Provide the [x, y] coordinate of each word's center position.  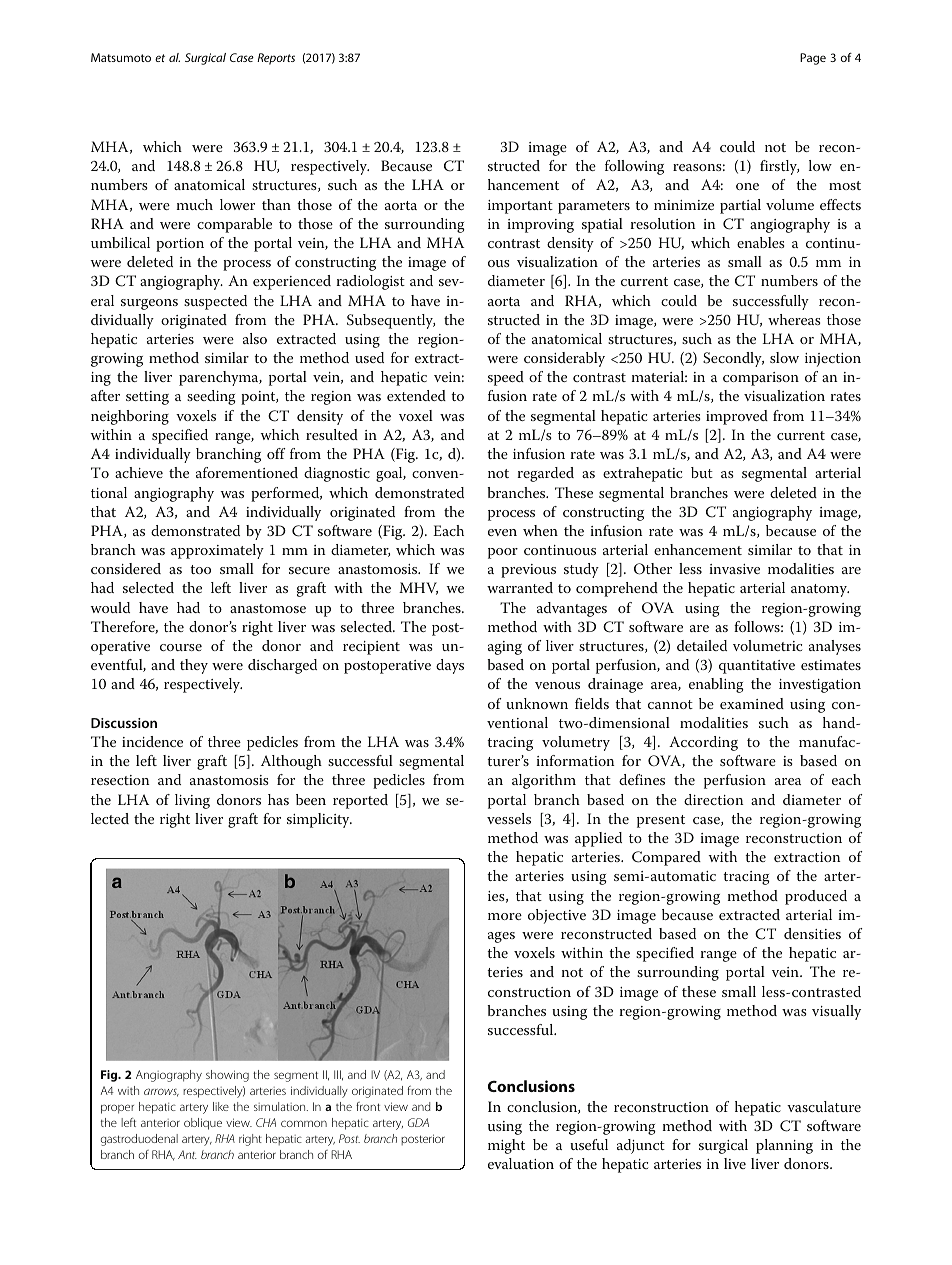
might [506, 1146]
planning [784, 1146]
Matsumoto [121, 57]
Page [813, 59]
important [520, 207]
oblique [203, 1124]
